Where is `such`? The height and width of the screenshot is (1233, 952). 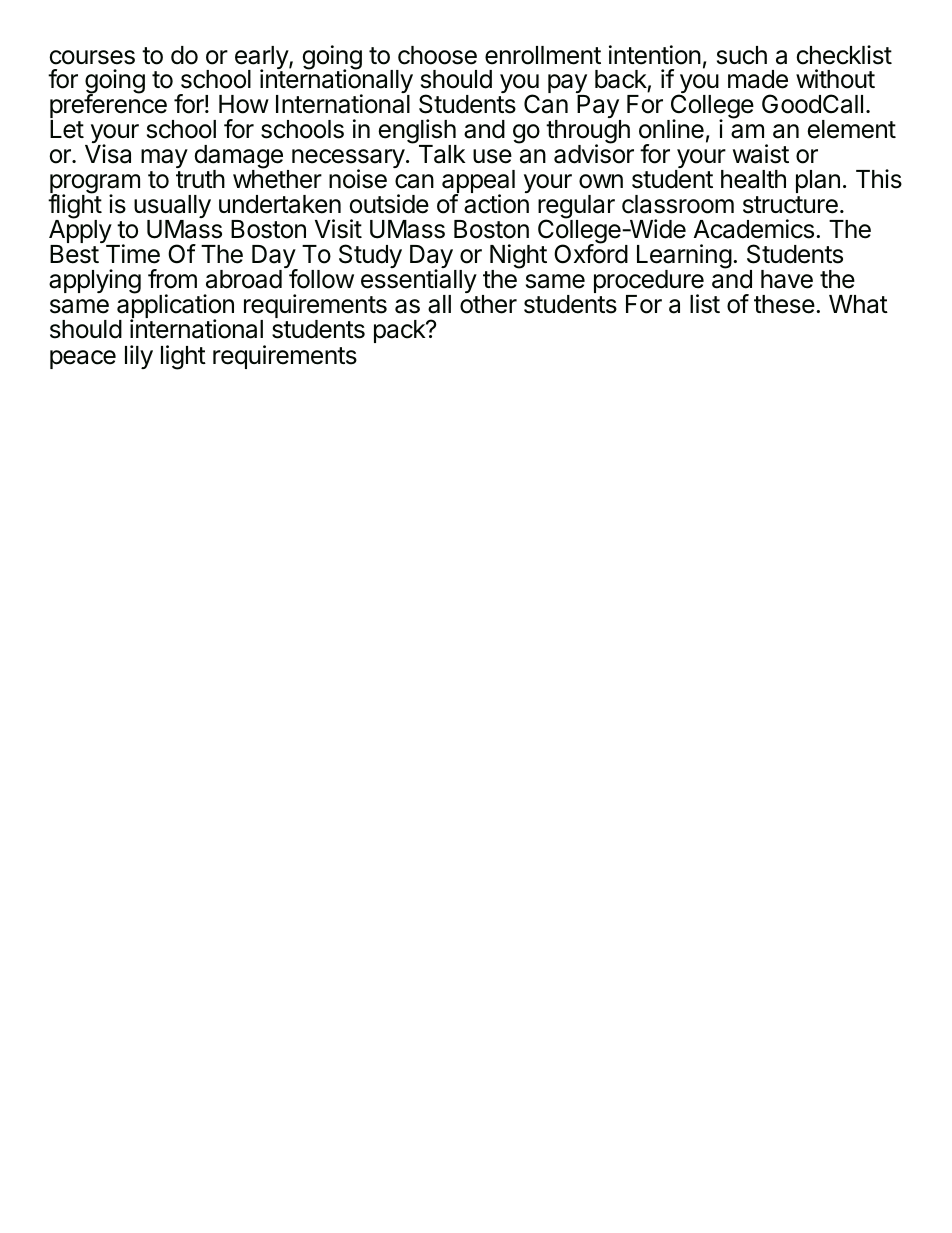
such is located at coordinates (742, 55).
